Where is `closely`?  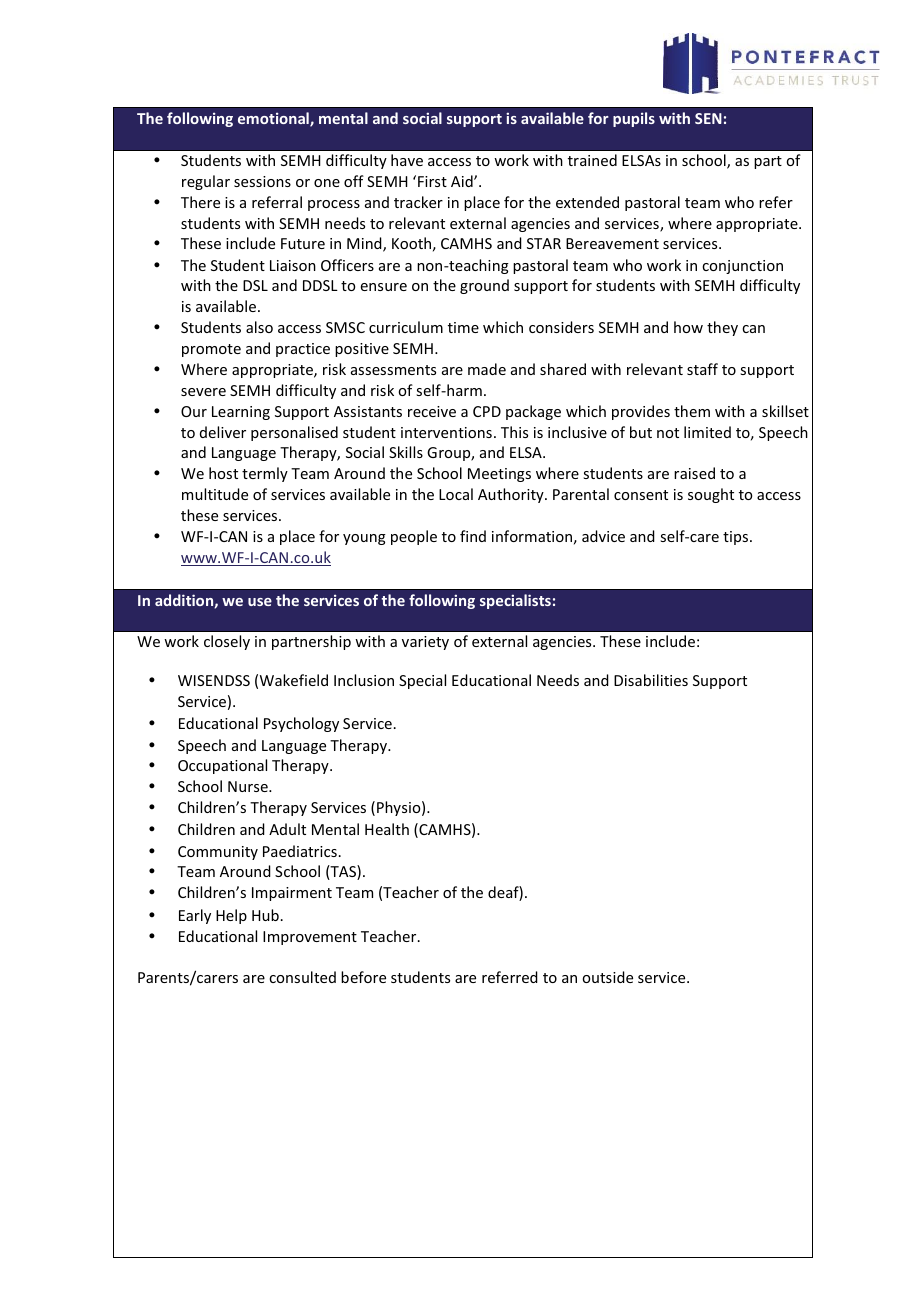 closely is located at coordinates (227, 642).
